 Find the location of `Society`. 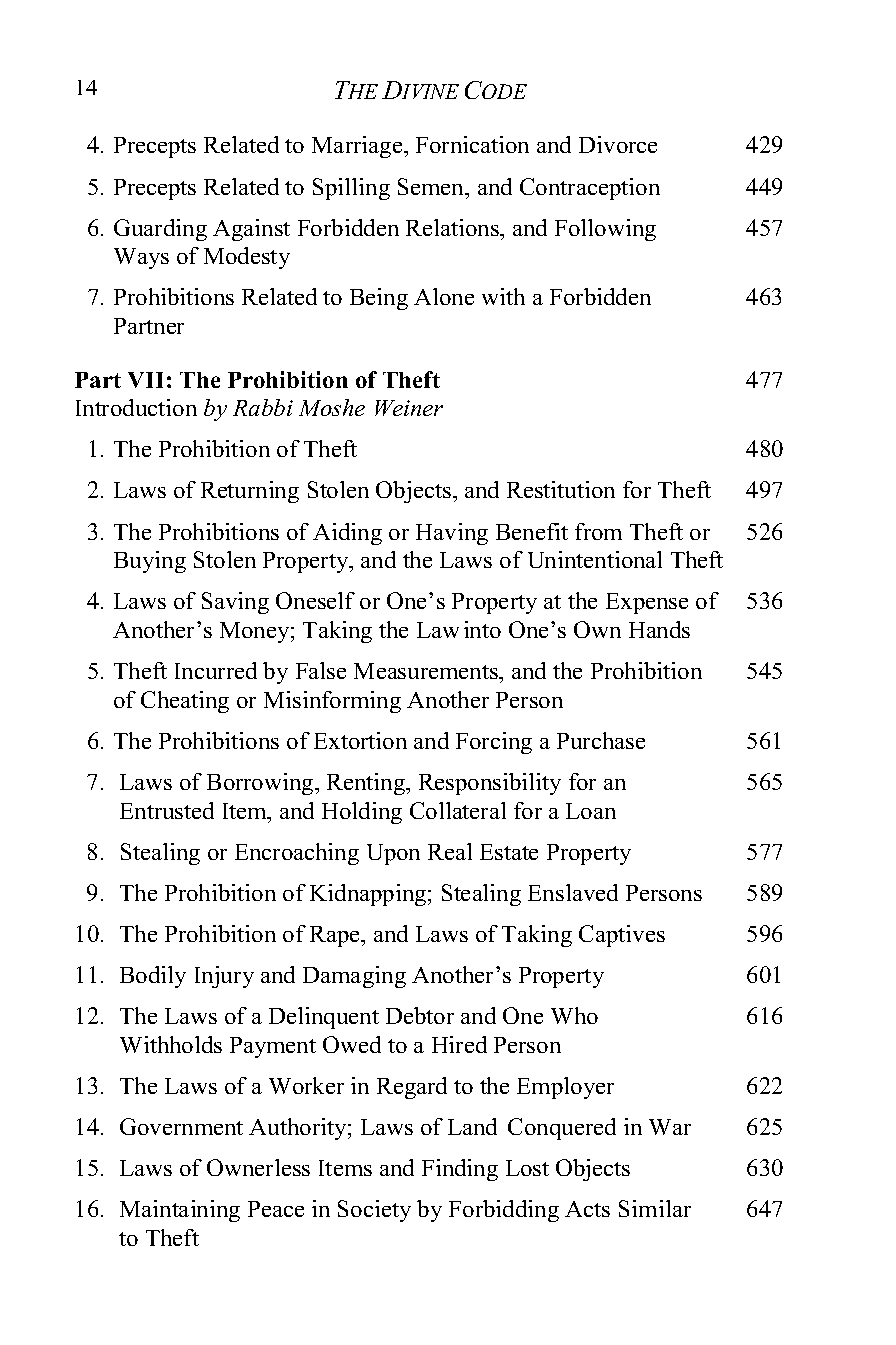

Society is located at coordinates (374, 1211).
